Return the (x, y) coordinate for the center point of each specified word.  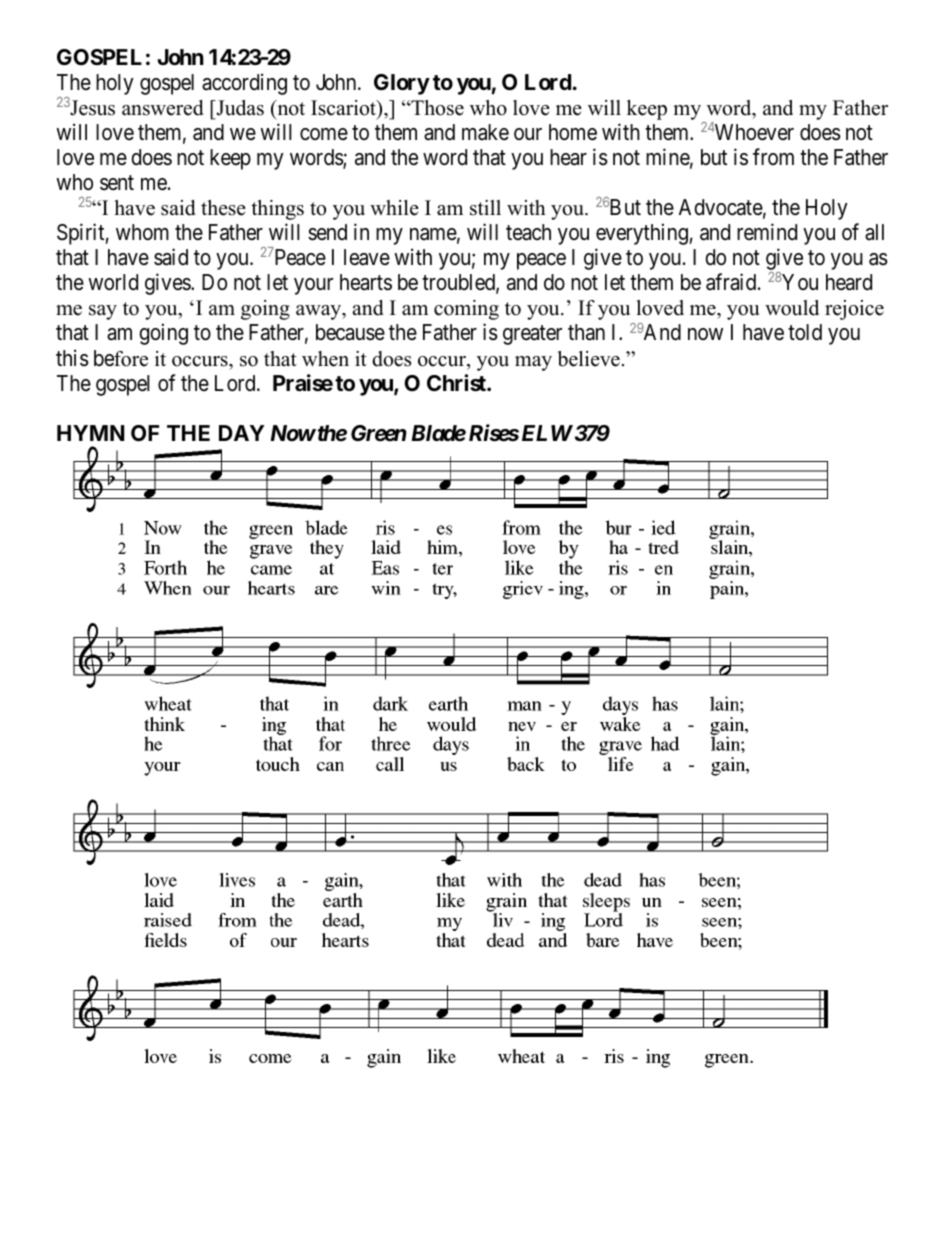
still (485, 208)
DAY (241, 433)
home (573, 132)
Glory (402, 84)
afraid (732, 282)
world (113, 282)
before (121, 358)
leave (367, 257)
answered (162, 108)
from (773, 156)
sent (117, 183)
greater (532, 335)
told (805, 332)
